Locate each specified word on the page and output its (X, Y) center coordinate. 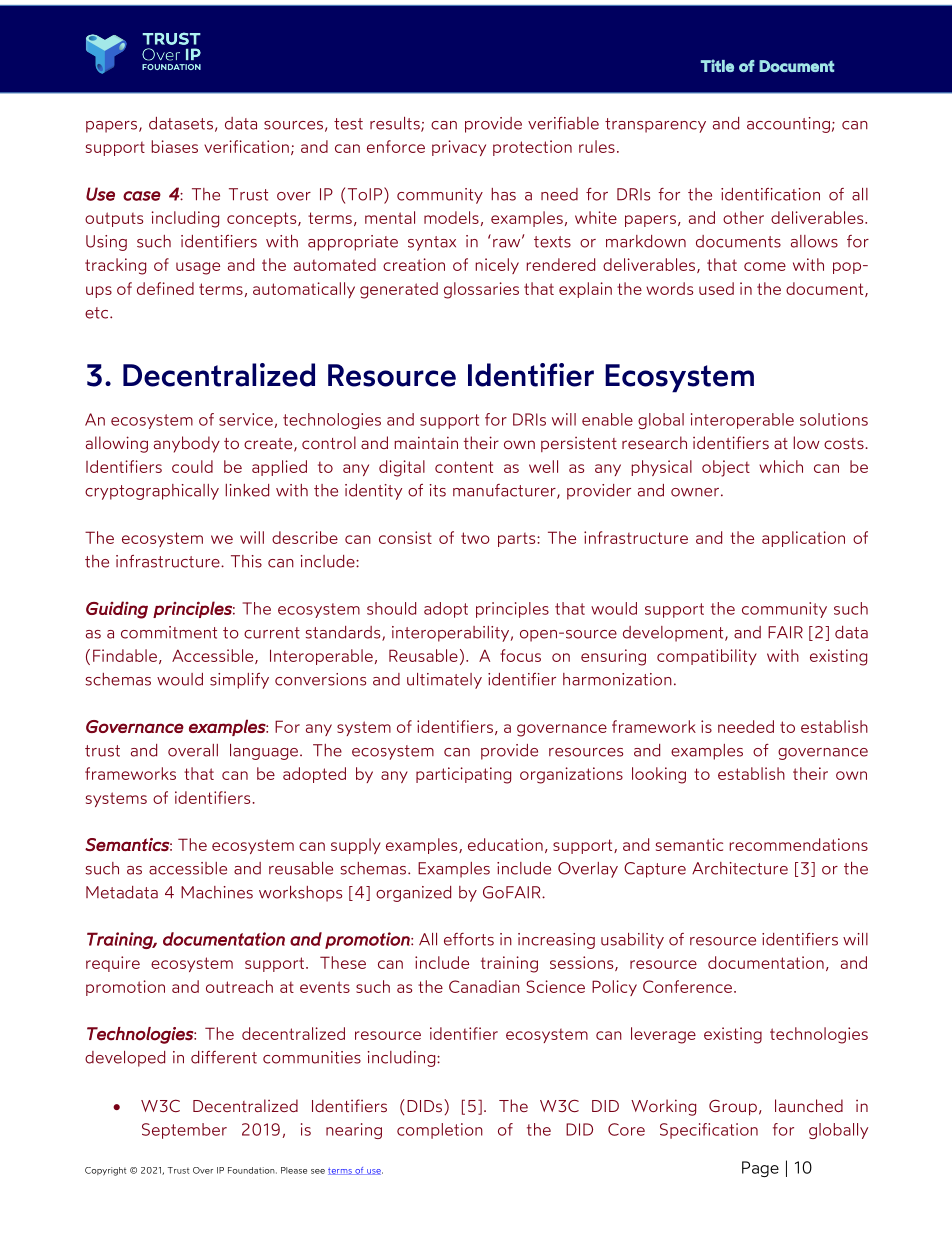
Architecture (740, 868)
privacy (459, 148)
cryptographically (152, 492)
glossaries (481, 290)
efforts (469, 939)
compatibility (707, 657)
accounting (788, 125)
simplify (239, 681)
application (803, 539)
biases (175, 146)
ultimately (444, 681)
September (184, 1131)
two (475, 538)
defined (165, 288)
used (716, 288)
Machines (217, 892)
